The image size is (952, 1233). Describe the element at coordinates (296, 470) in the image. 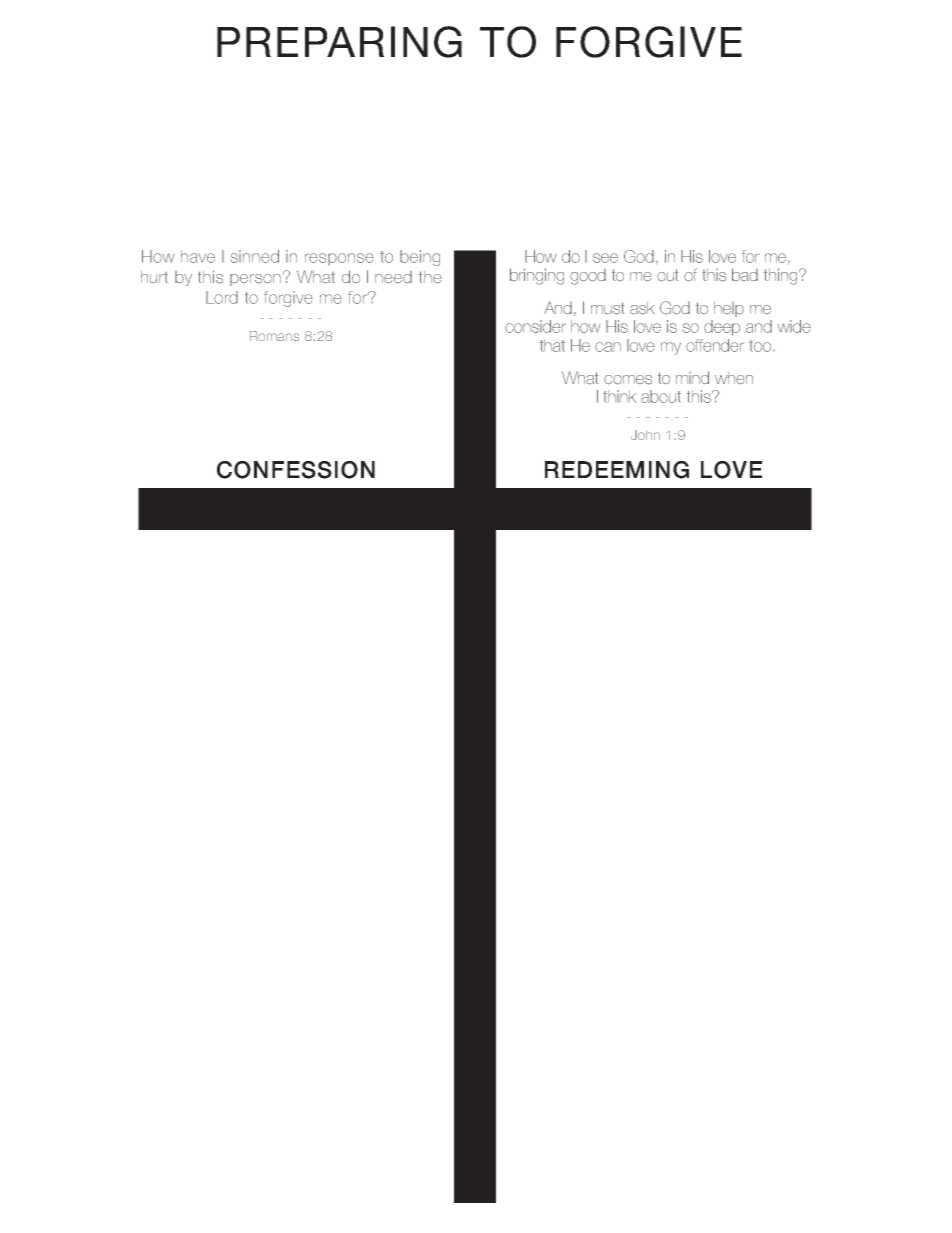

I see `CONFESSION` at that location.
